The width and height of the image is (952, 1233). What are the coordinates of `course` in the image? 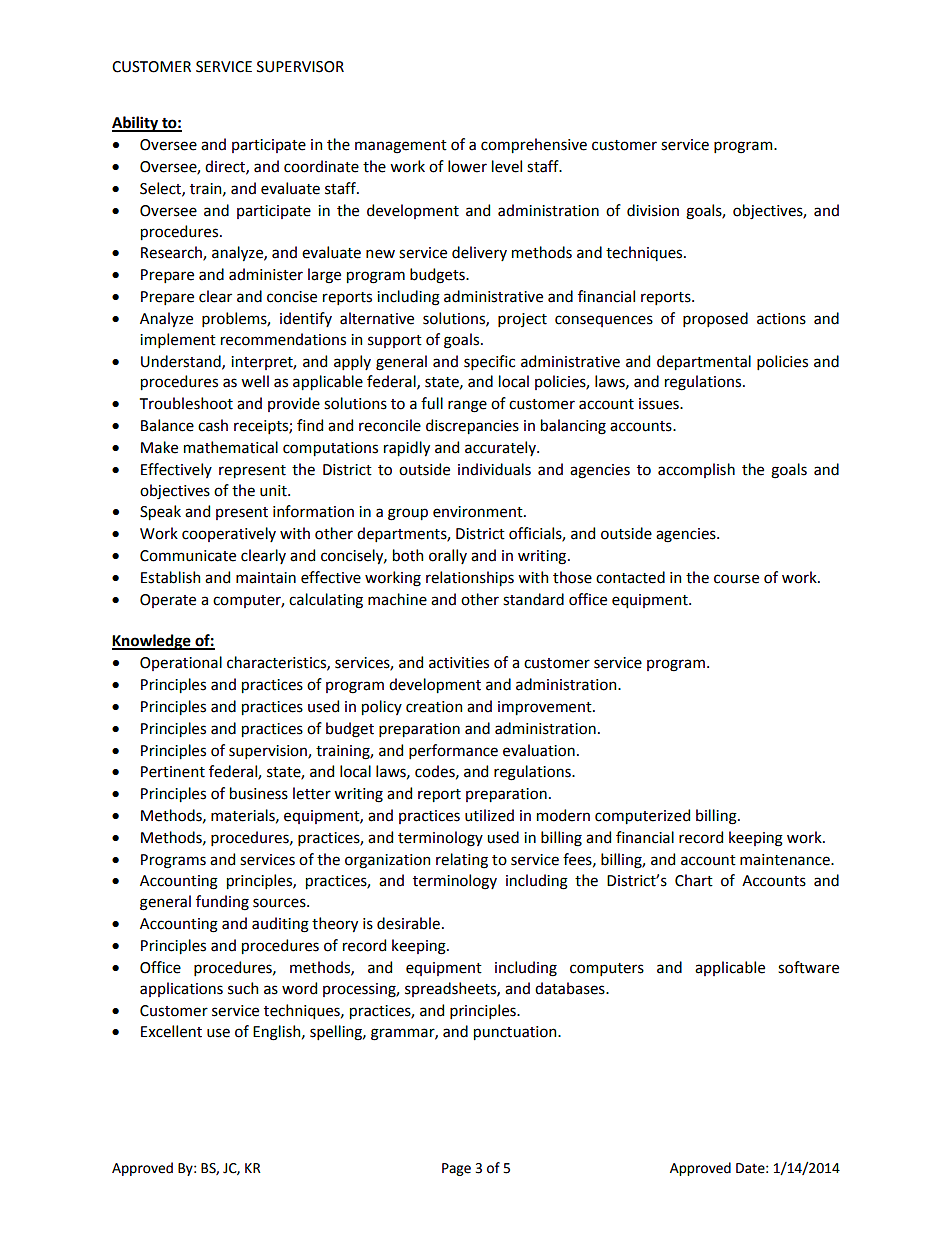 It's located at (736, 579).
